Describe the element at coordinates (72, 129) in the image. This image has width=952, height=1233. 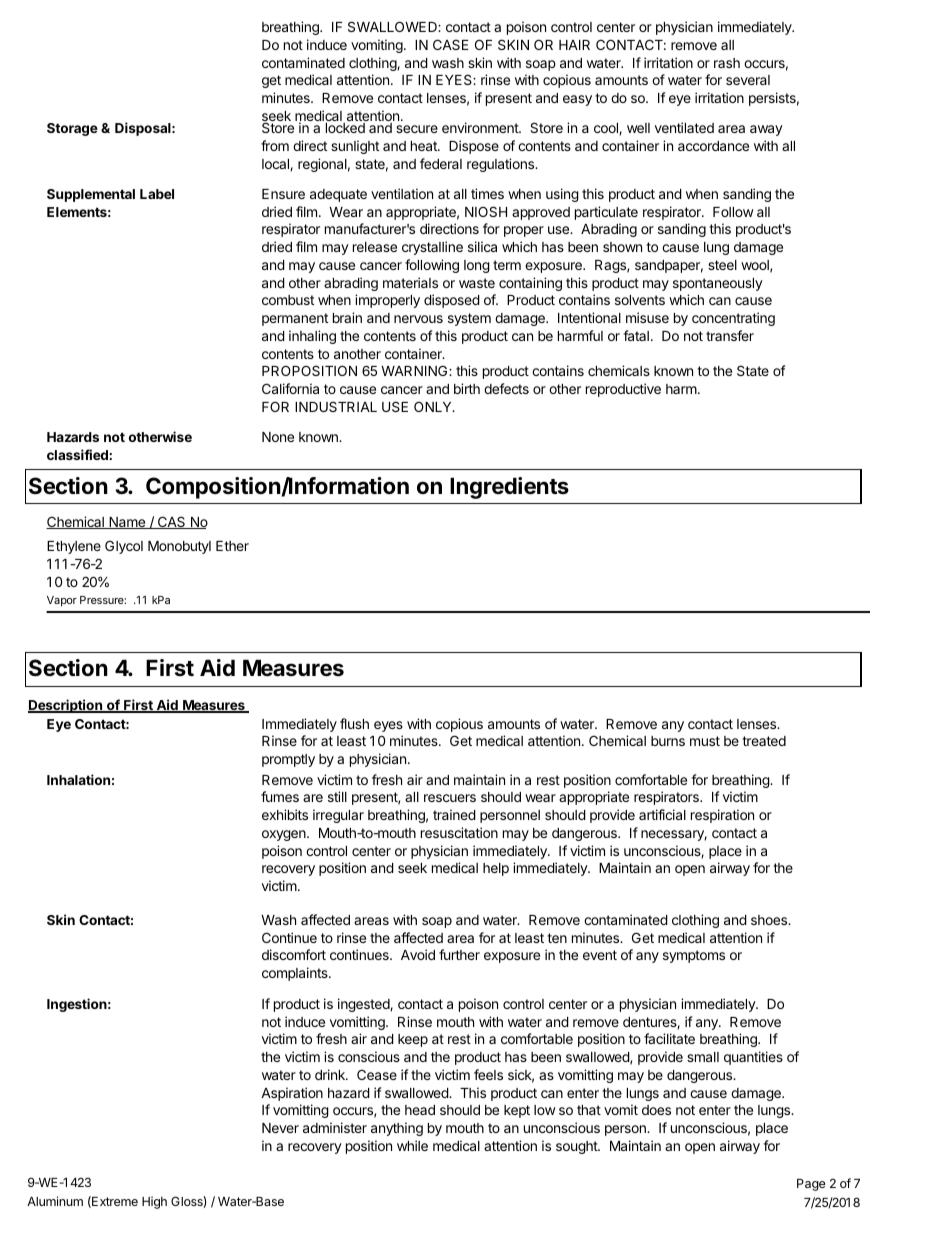
I see `Storage` at that location.
